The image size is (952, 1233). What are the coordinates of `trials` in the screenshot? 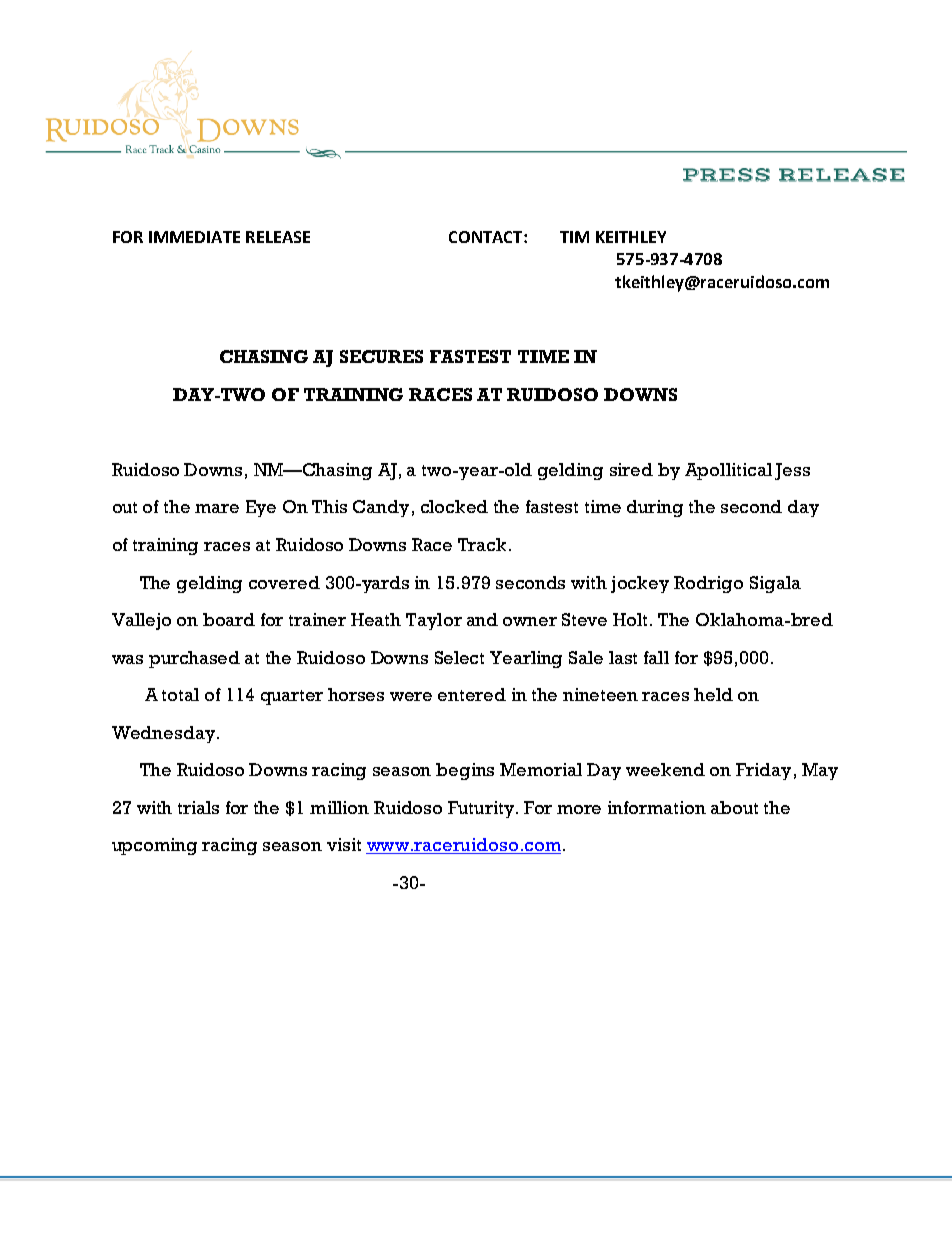 It's located at (198, 807).
